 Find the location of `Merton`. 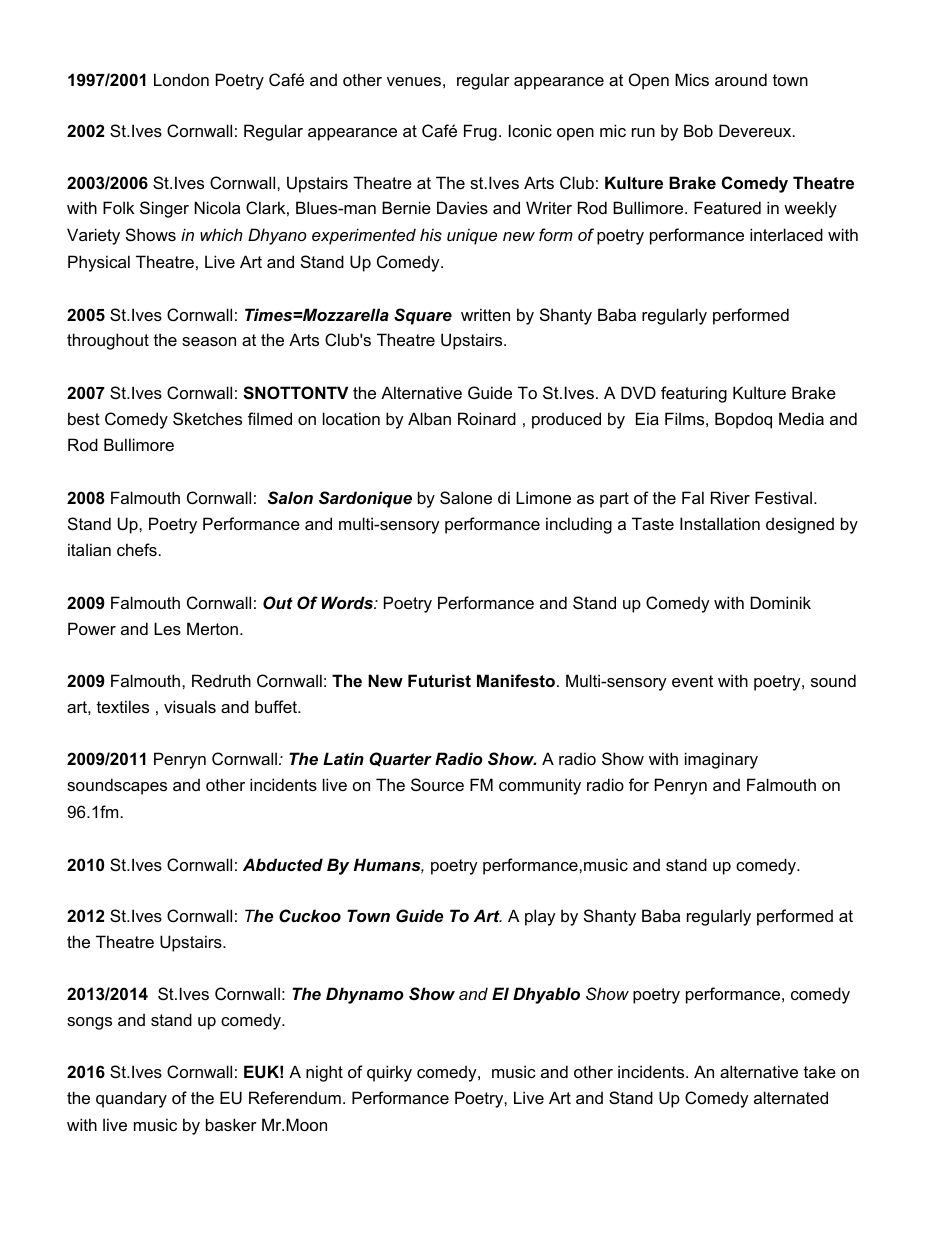

Merton is located at coordinates (214, 628).
